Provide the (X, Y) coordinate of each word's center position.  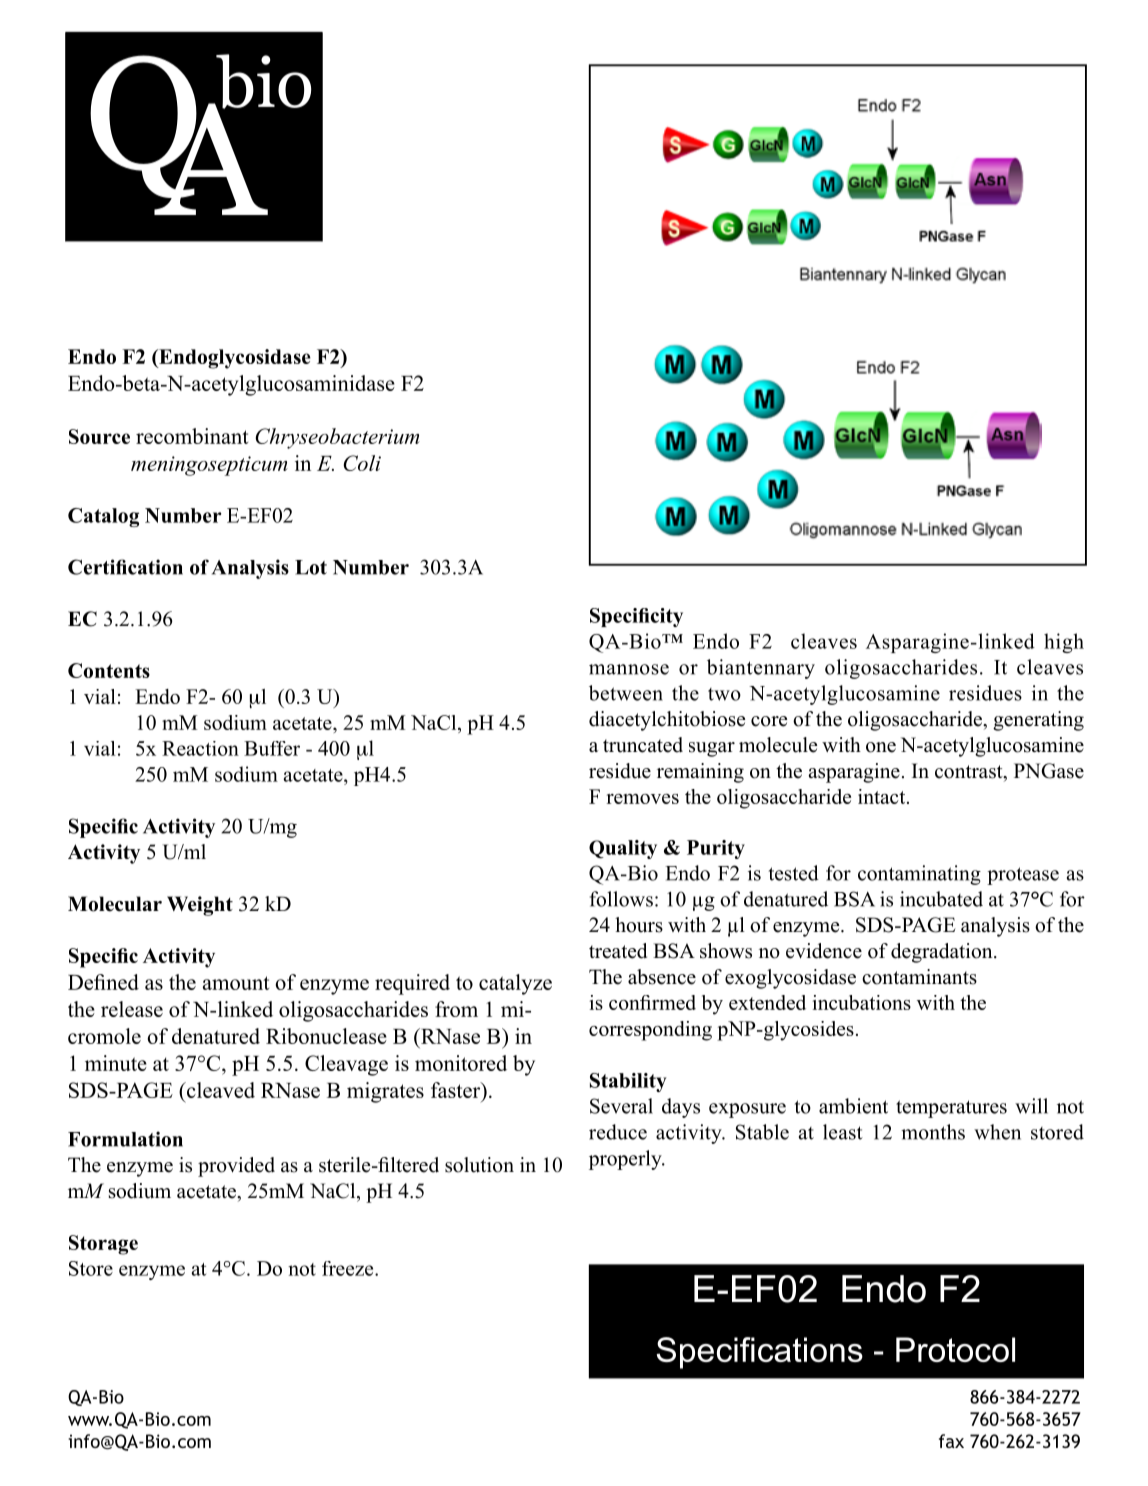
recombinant (192, 436)
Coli (362, 463)
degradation (943, 953)
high (1064, 643)
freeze (349, 1268)
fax (951, 1441)
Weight (200, 906)
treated (618, 951)
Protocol (955, 1349)
